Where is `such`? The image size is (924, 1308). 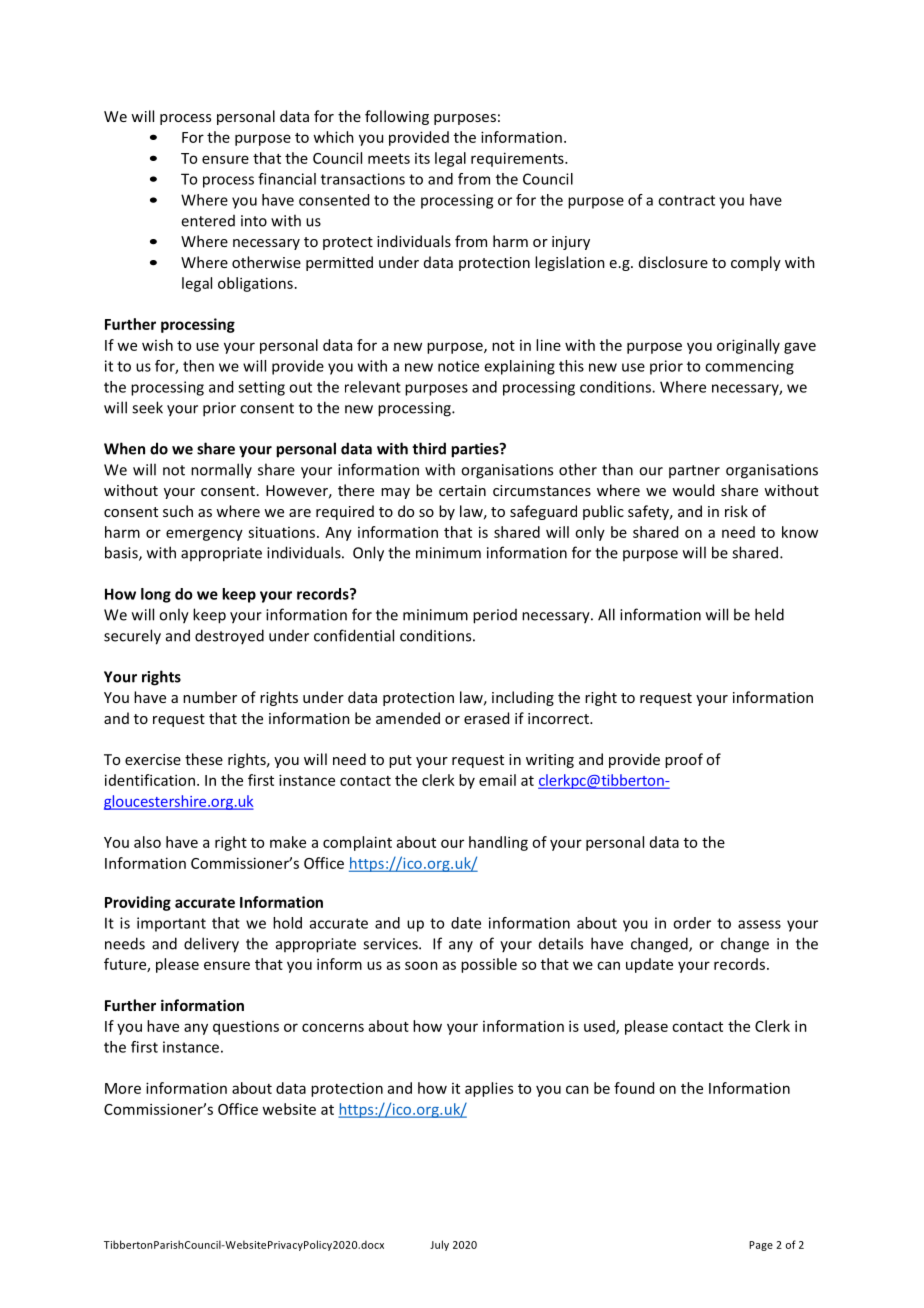
such is located at coordinates (178, 511).
